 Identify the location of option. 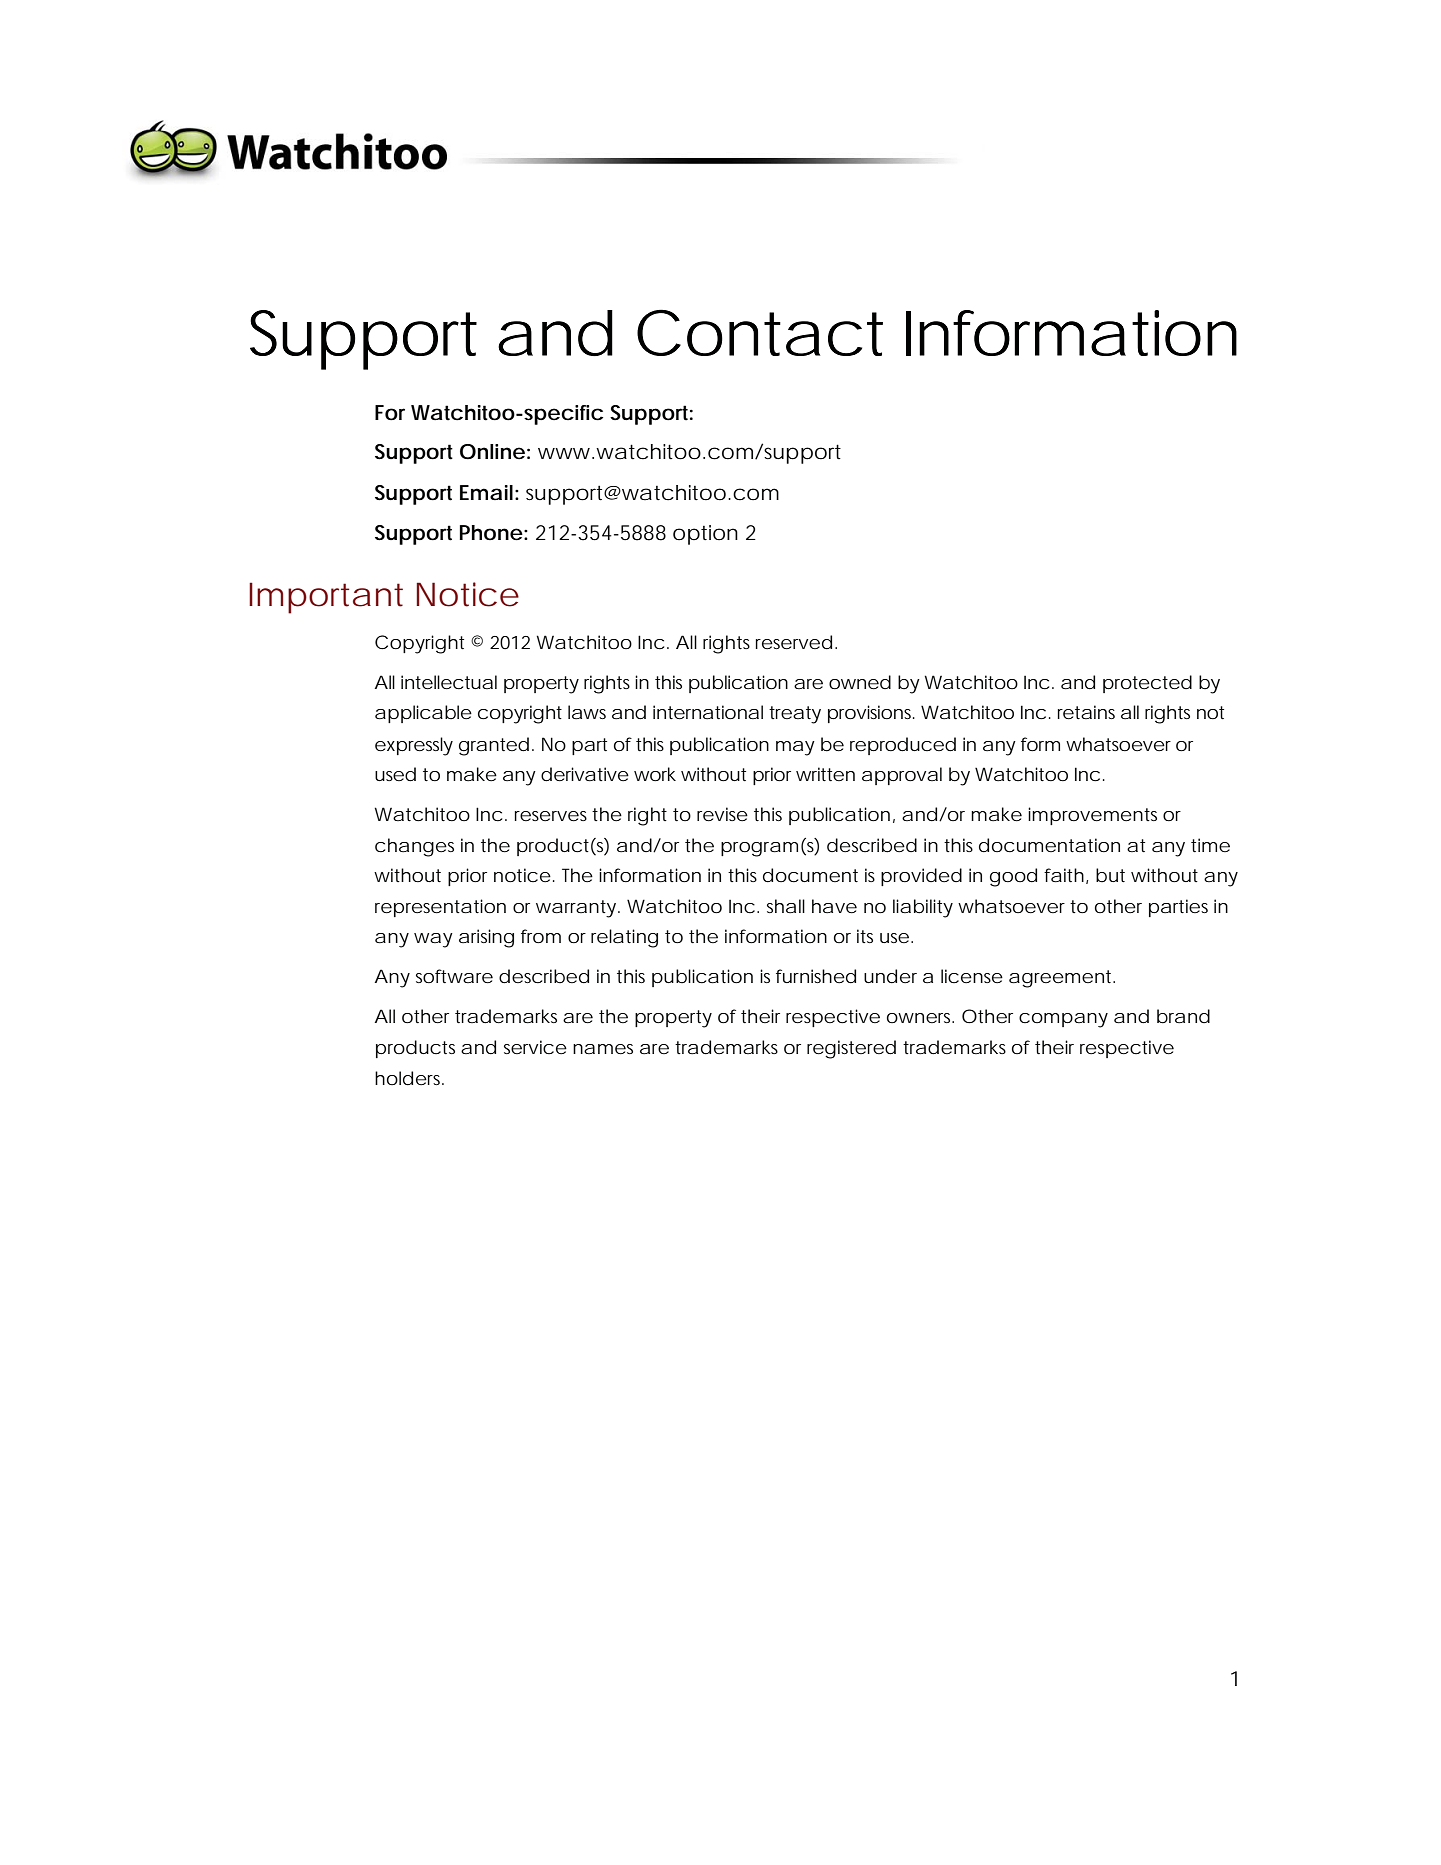
(705, 535).
